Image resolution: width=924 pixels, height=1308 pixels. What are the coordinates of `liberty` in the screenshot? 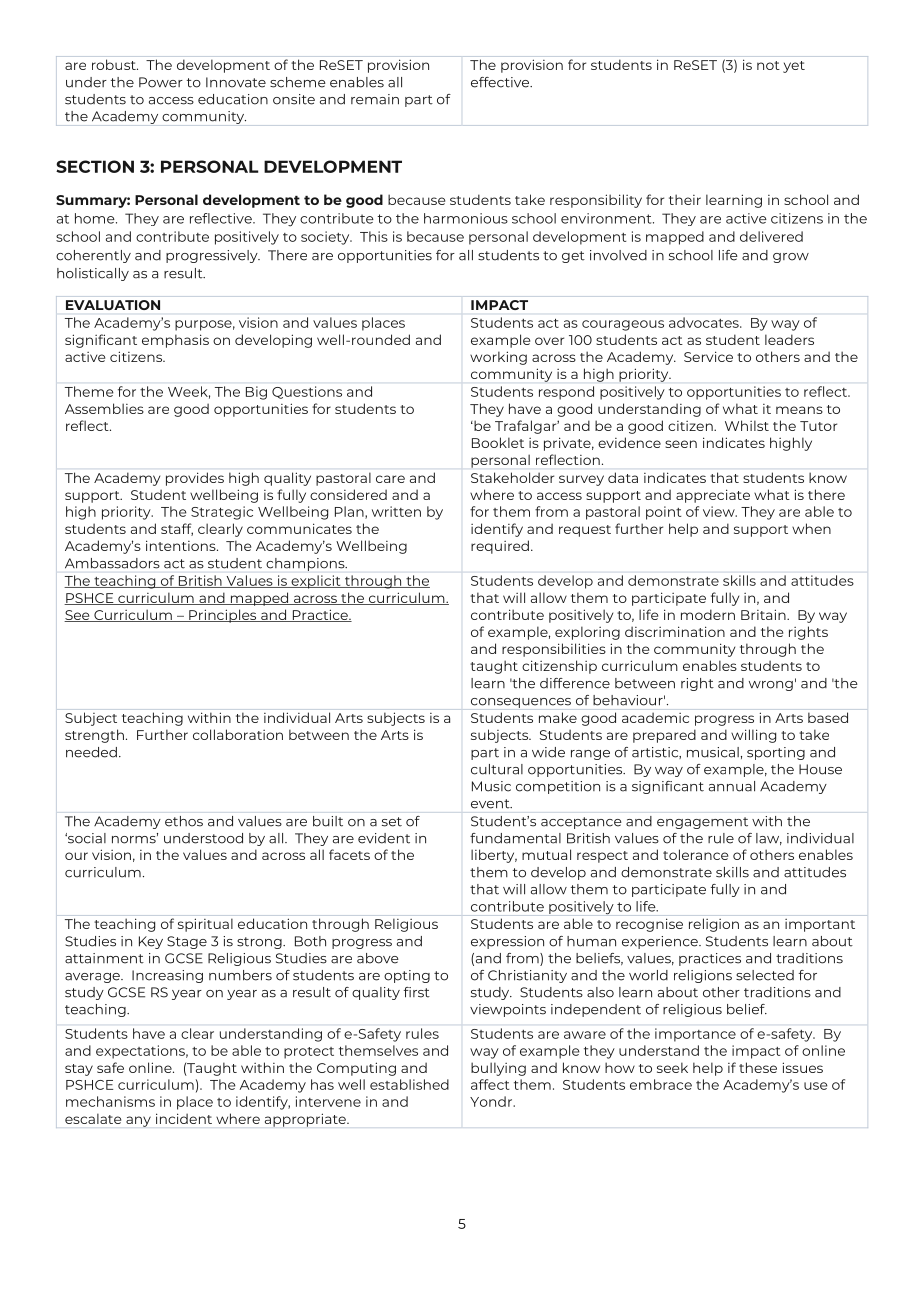 It's located at (494, 856).
